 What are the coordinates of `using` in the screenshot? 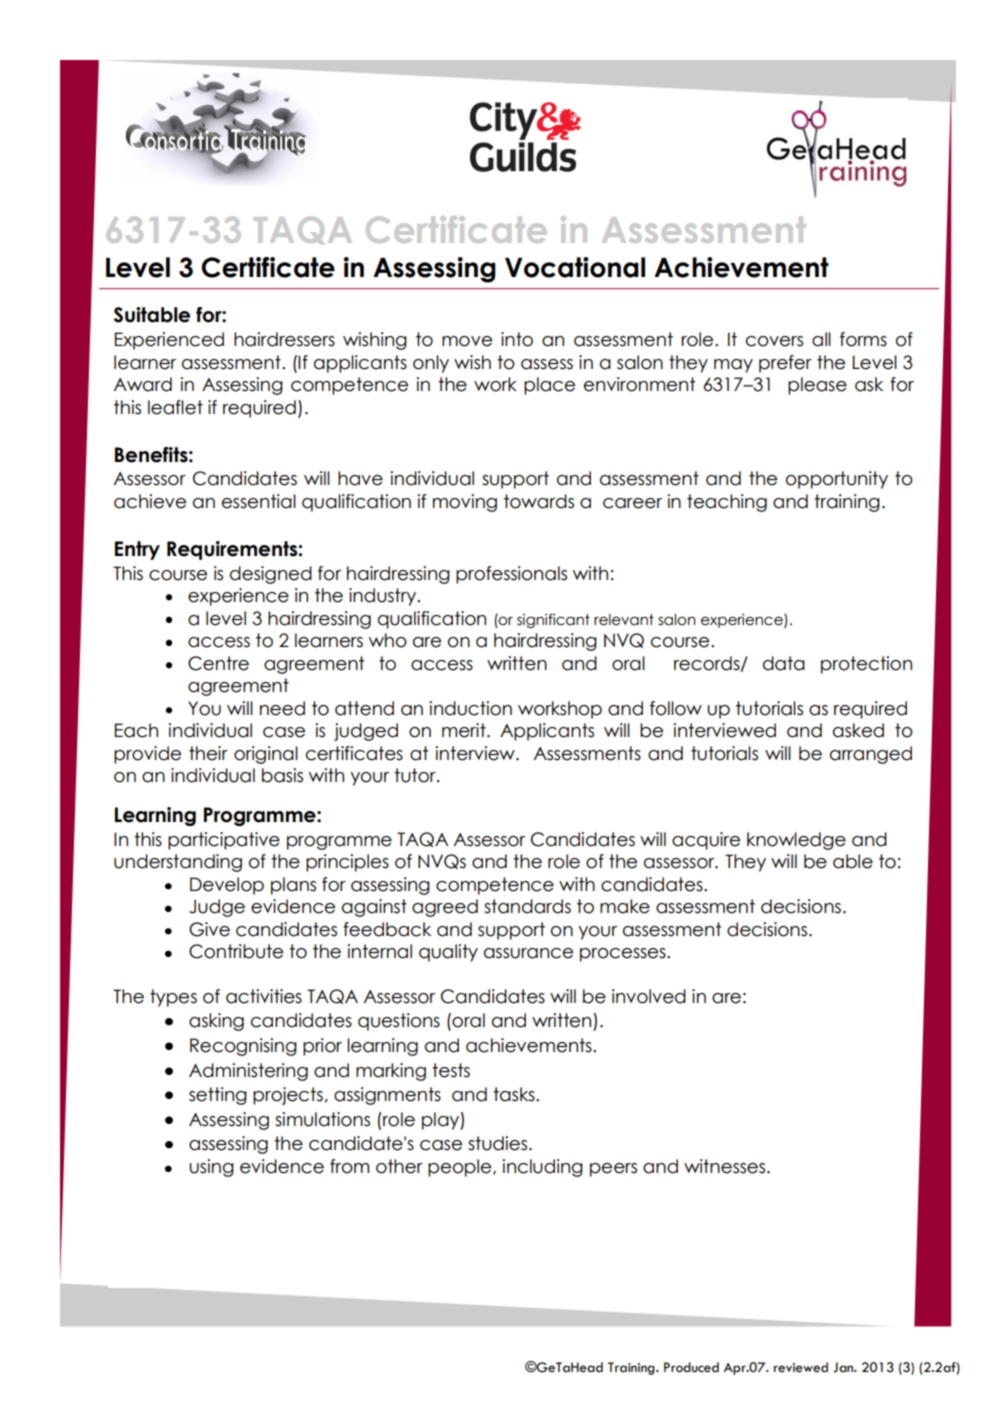 It's located at (211, 1168).
